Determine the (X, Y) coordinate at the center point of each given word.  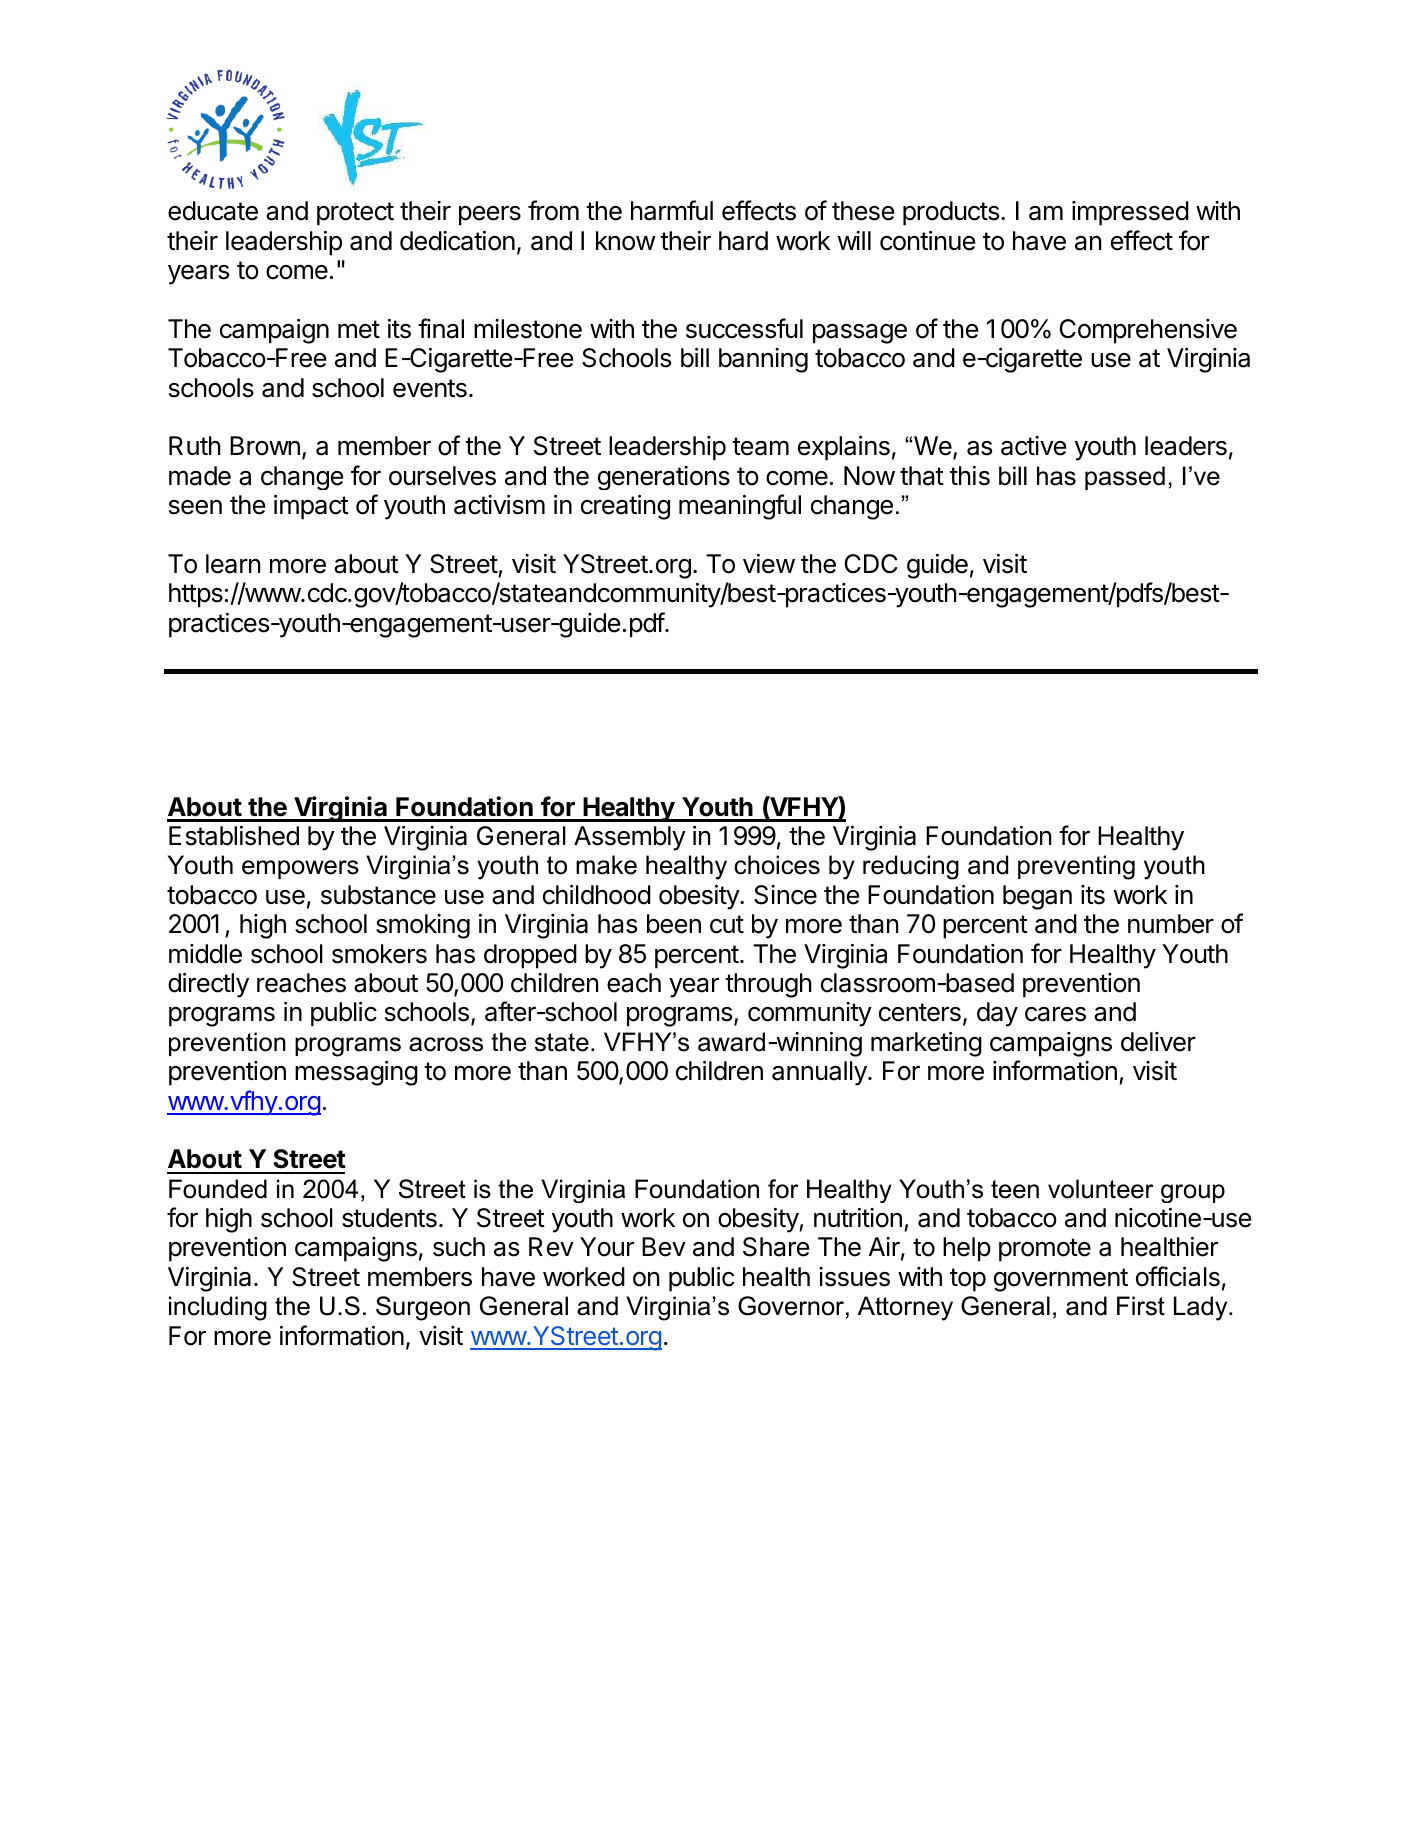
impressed (1130, 213)
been (674, 924)
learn (233, 564)
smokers (379, 954)
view (769, 564)
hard (743, 241)
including (218, 1308)
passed (1125, 478)
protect (355, 214)
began (1037, 897)
